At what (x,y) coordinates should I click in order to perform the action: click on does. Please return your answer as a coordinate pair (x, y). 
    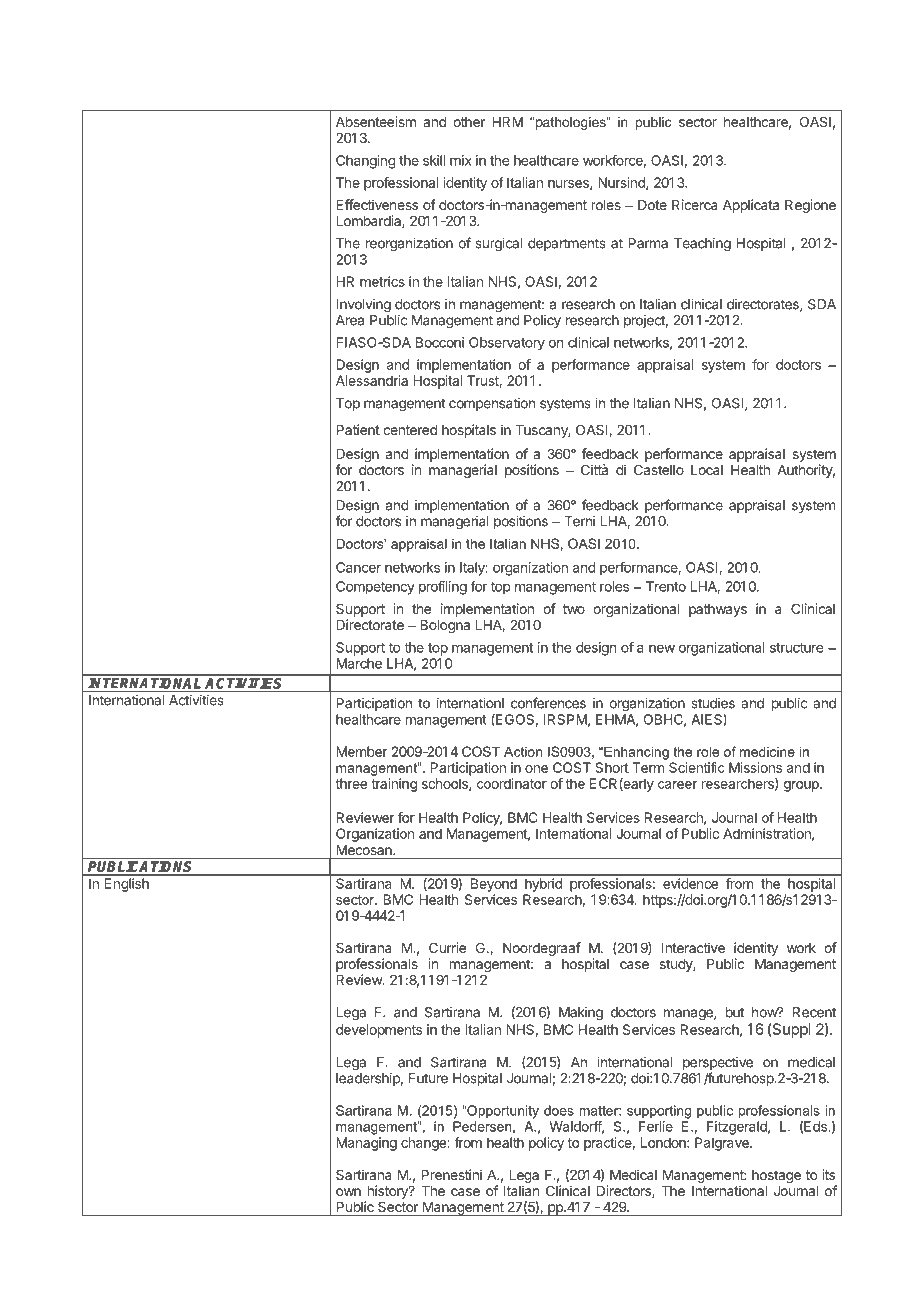
    Looking at the image, I should click on (559, 1110).
